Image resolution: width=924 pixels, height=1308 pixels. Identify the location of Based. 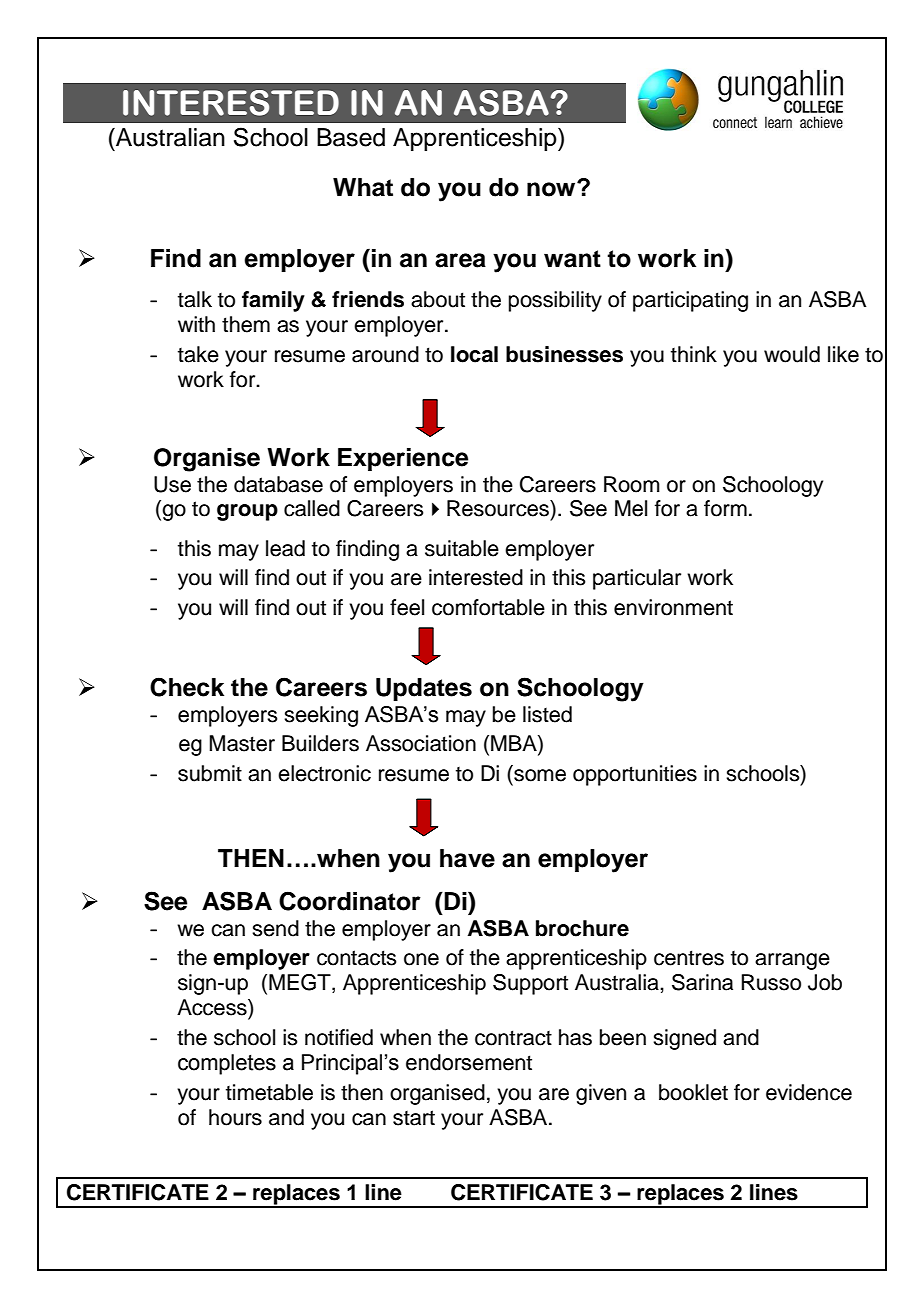
(351, 137).
